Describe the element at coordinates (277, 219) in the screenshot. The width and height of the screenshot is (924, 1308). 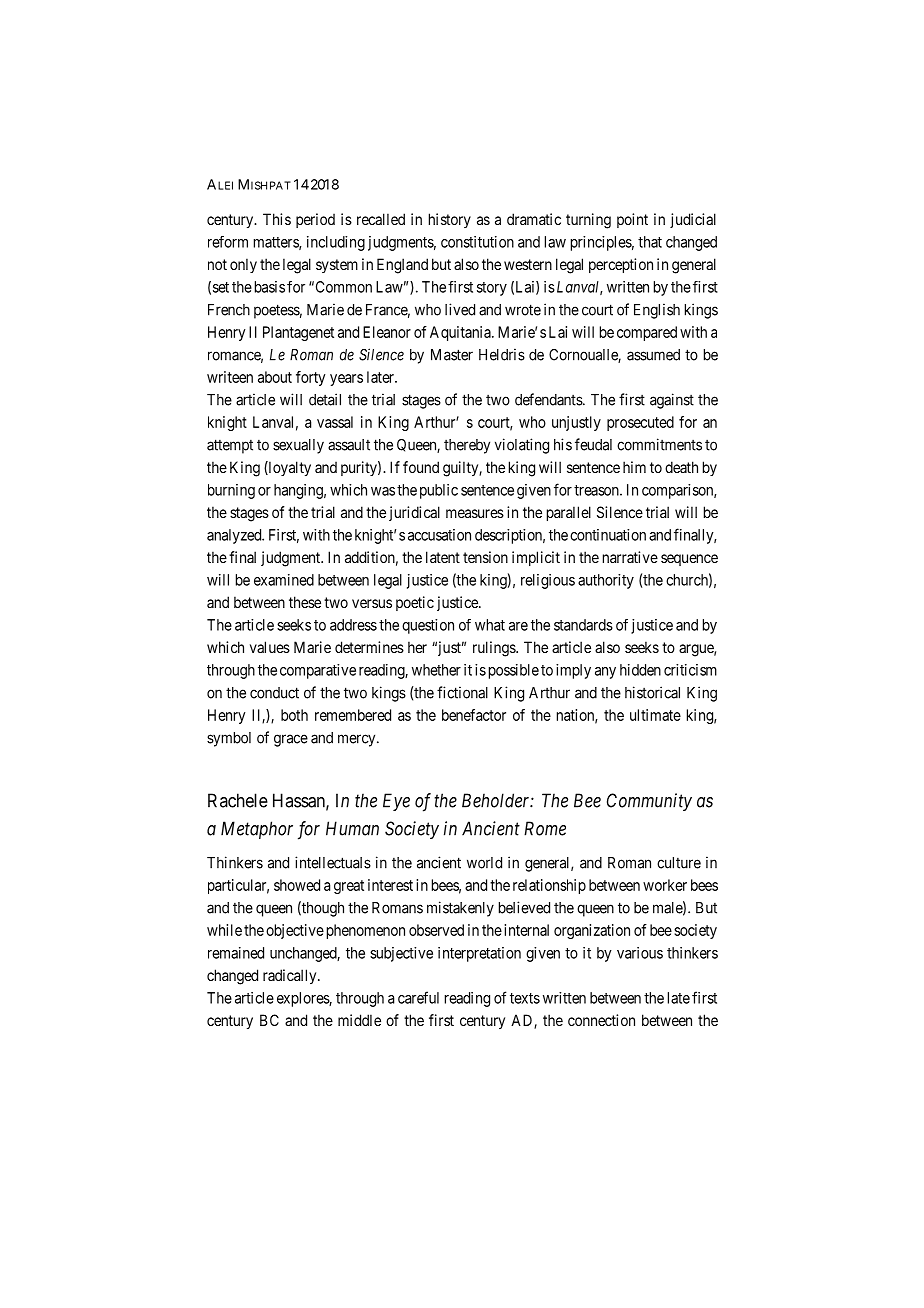
I see `This` at that location.
